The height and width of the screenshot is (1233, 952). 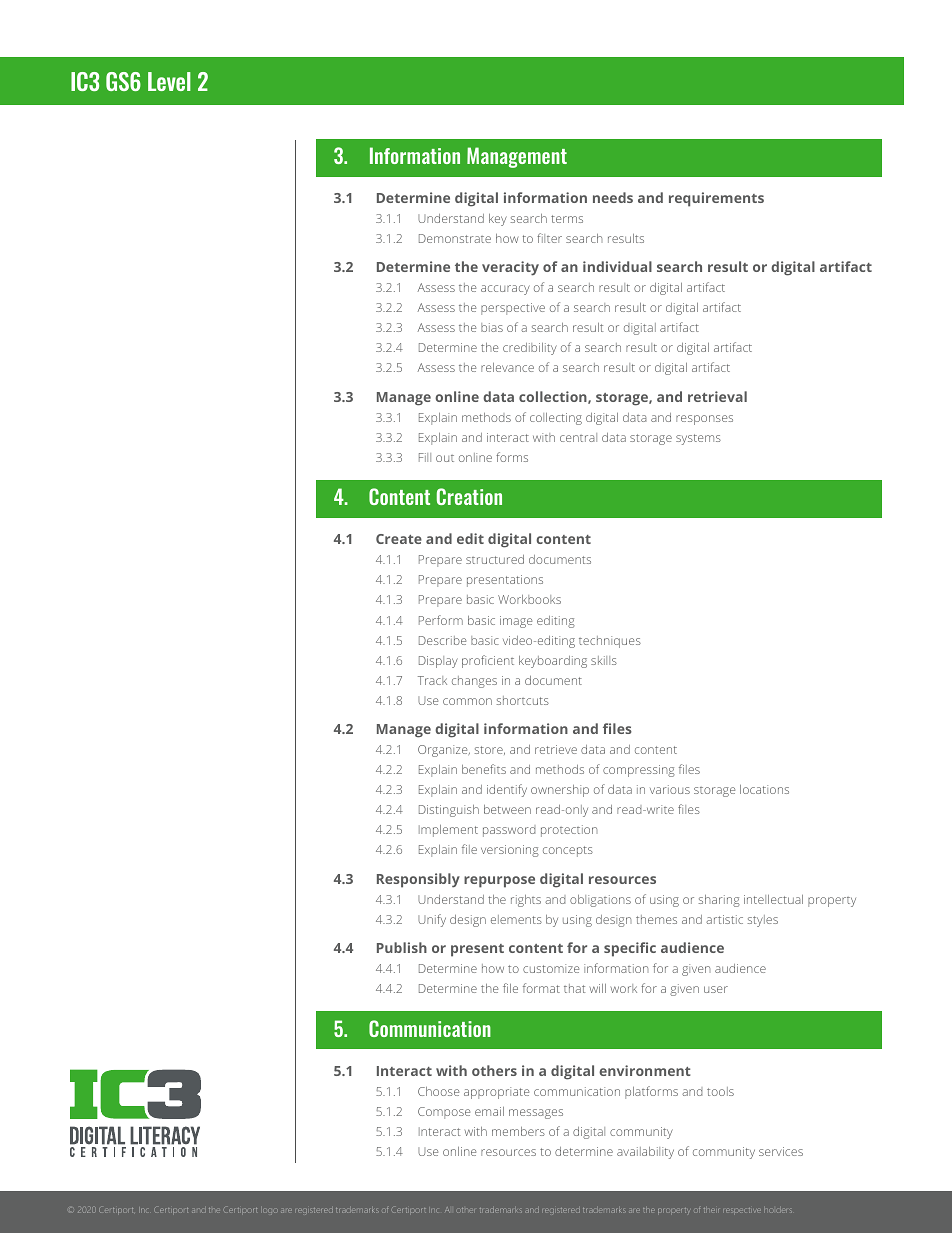 What do you see at coordinates (169, 81) in the screenshot?
I see `Level` at bounding box center [169, 81].
